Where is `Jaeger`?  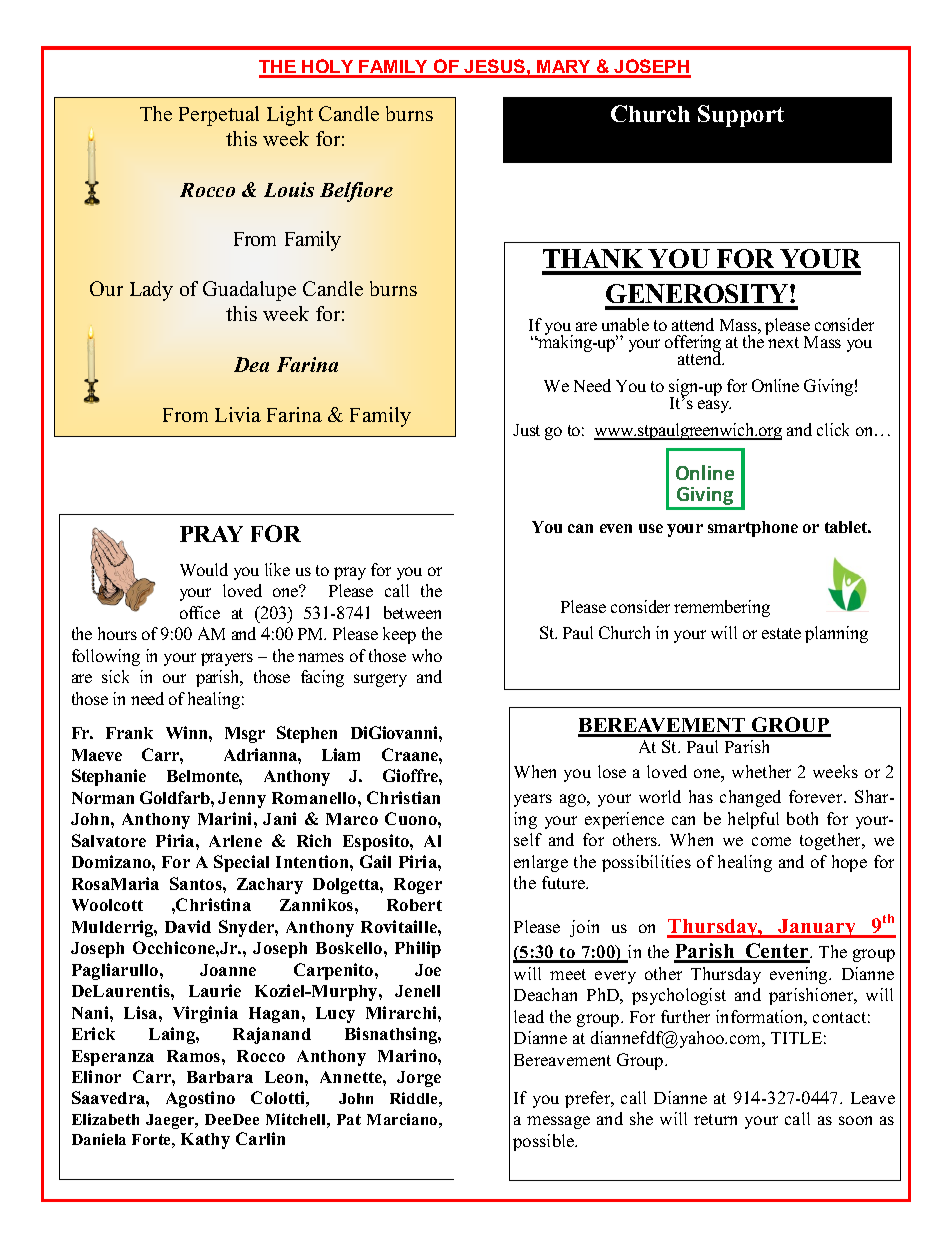
Jaeger is located at coordinates (171, 1121).
